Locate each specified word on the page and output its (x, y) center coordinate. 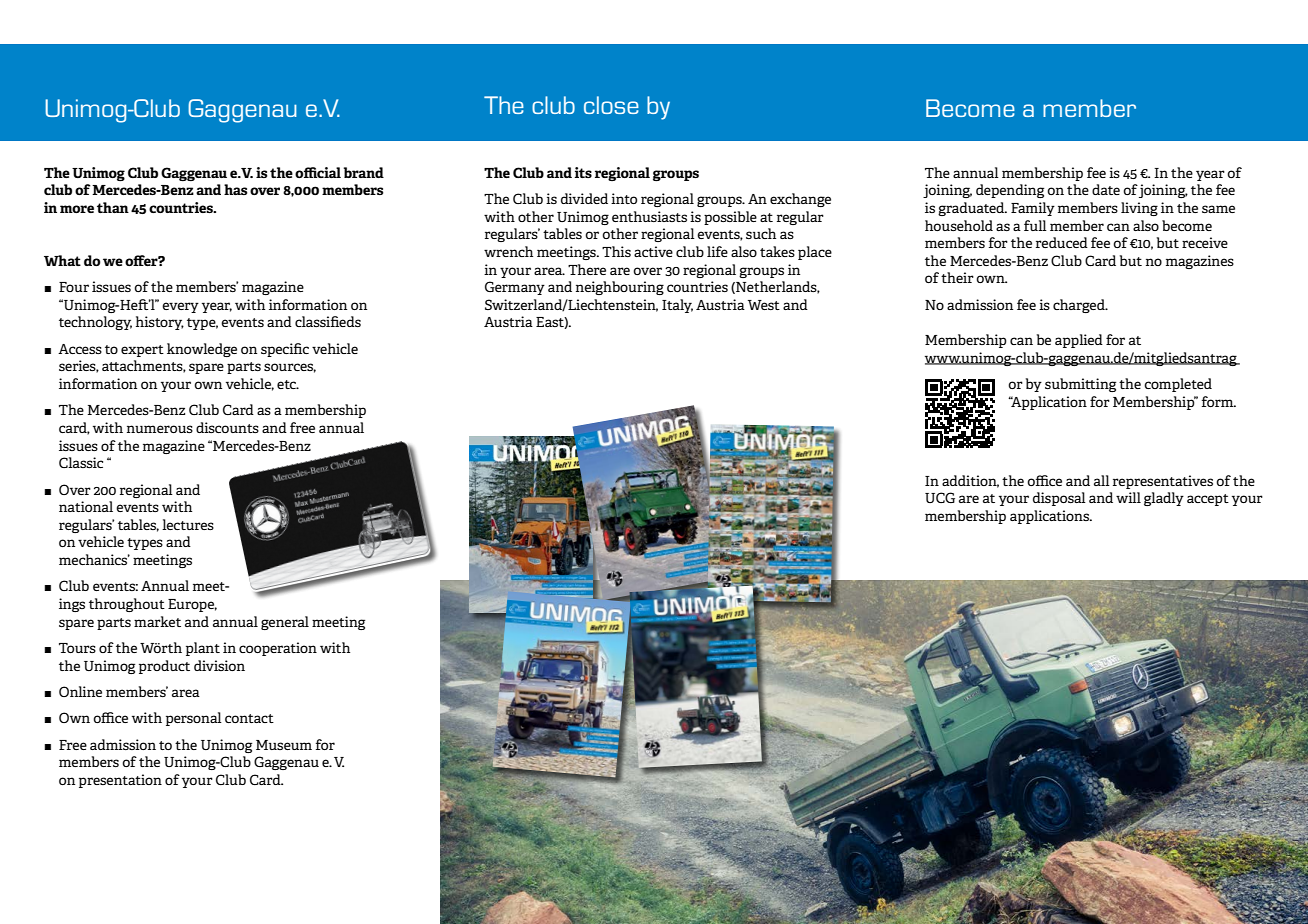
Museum (284, 745)
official (318, 172)
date (1106, 189)
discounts (227, 427)
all (1102, 480)
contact (249, 718)
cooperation (278, 649)
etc (287, 384)
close (611, 105)
